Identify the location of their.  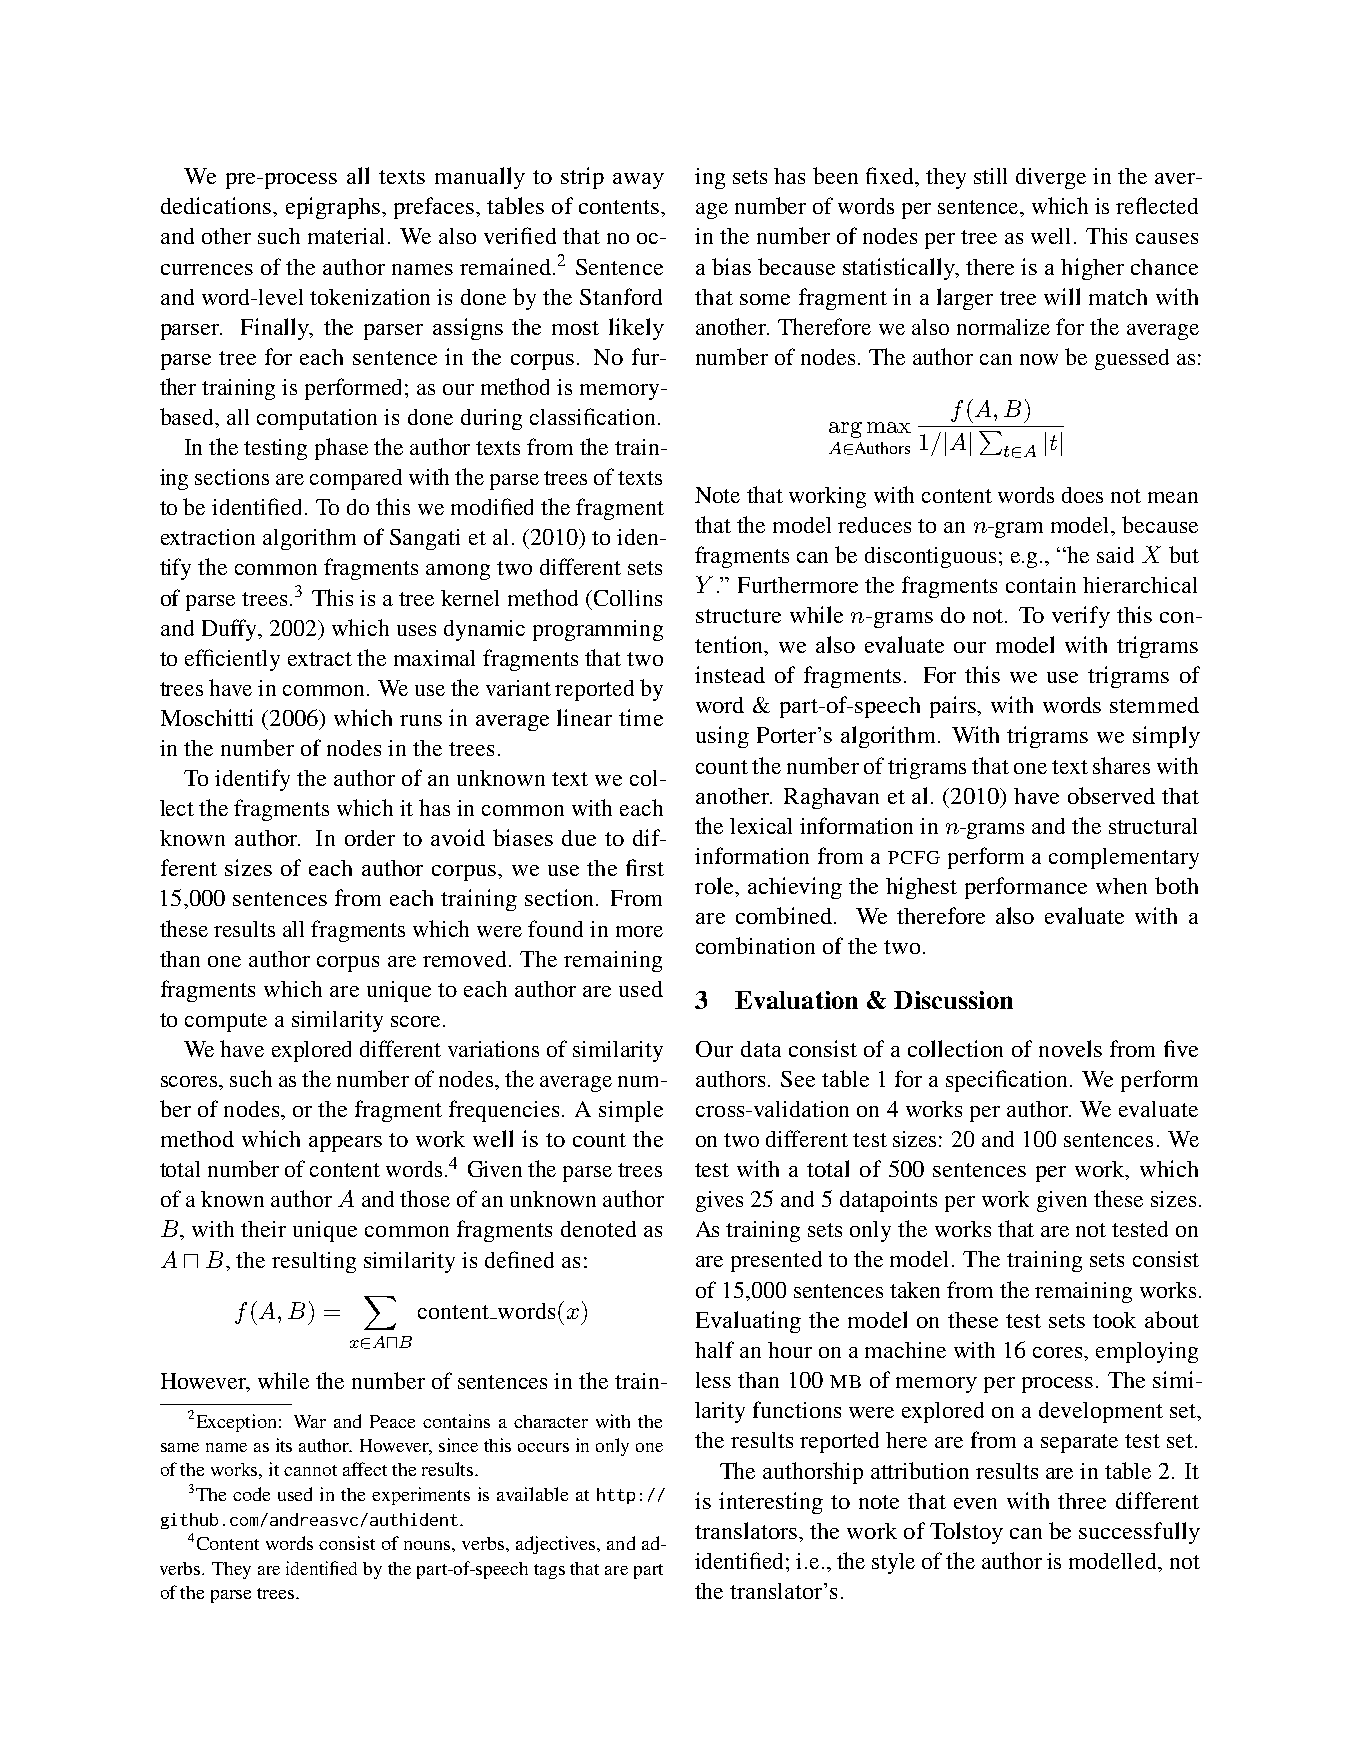
(263, 1229).
